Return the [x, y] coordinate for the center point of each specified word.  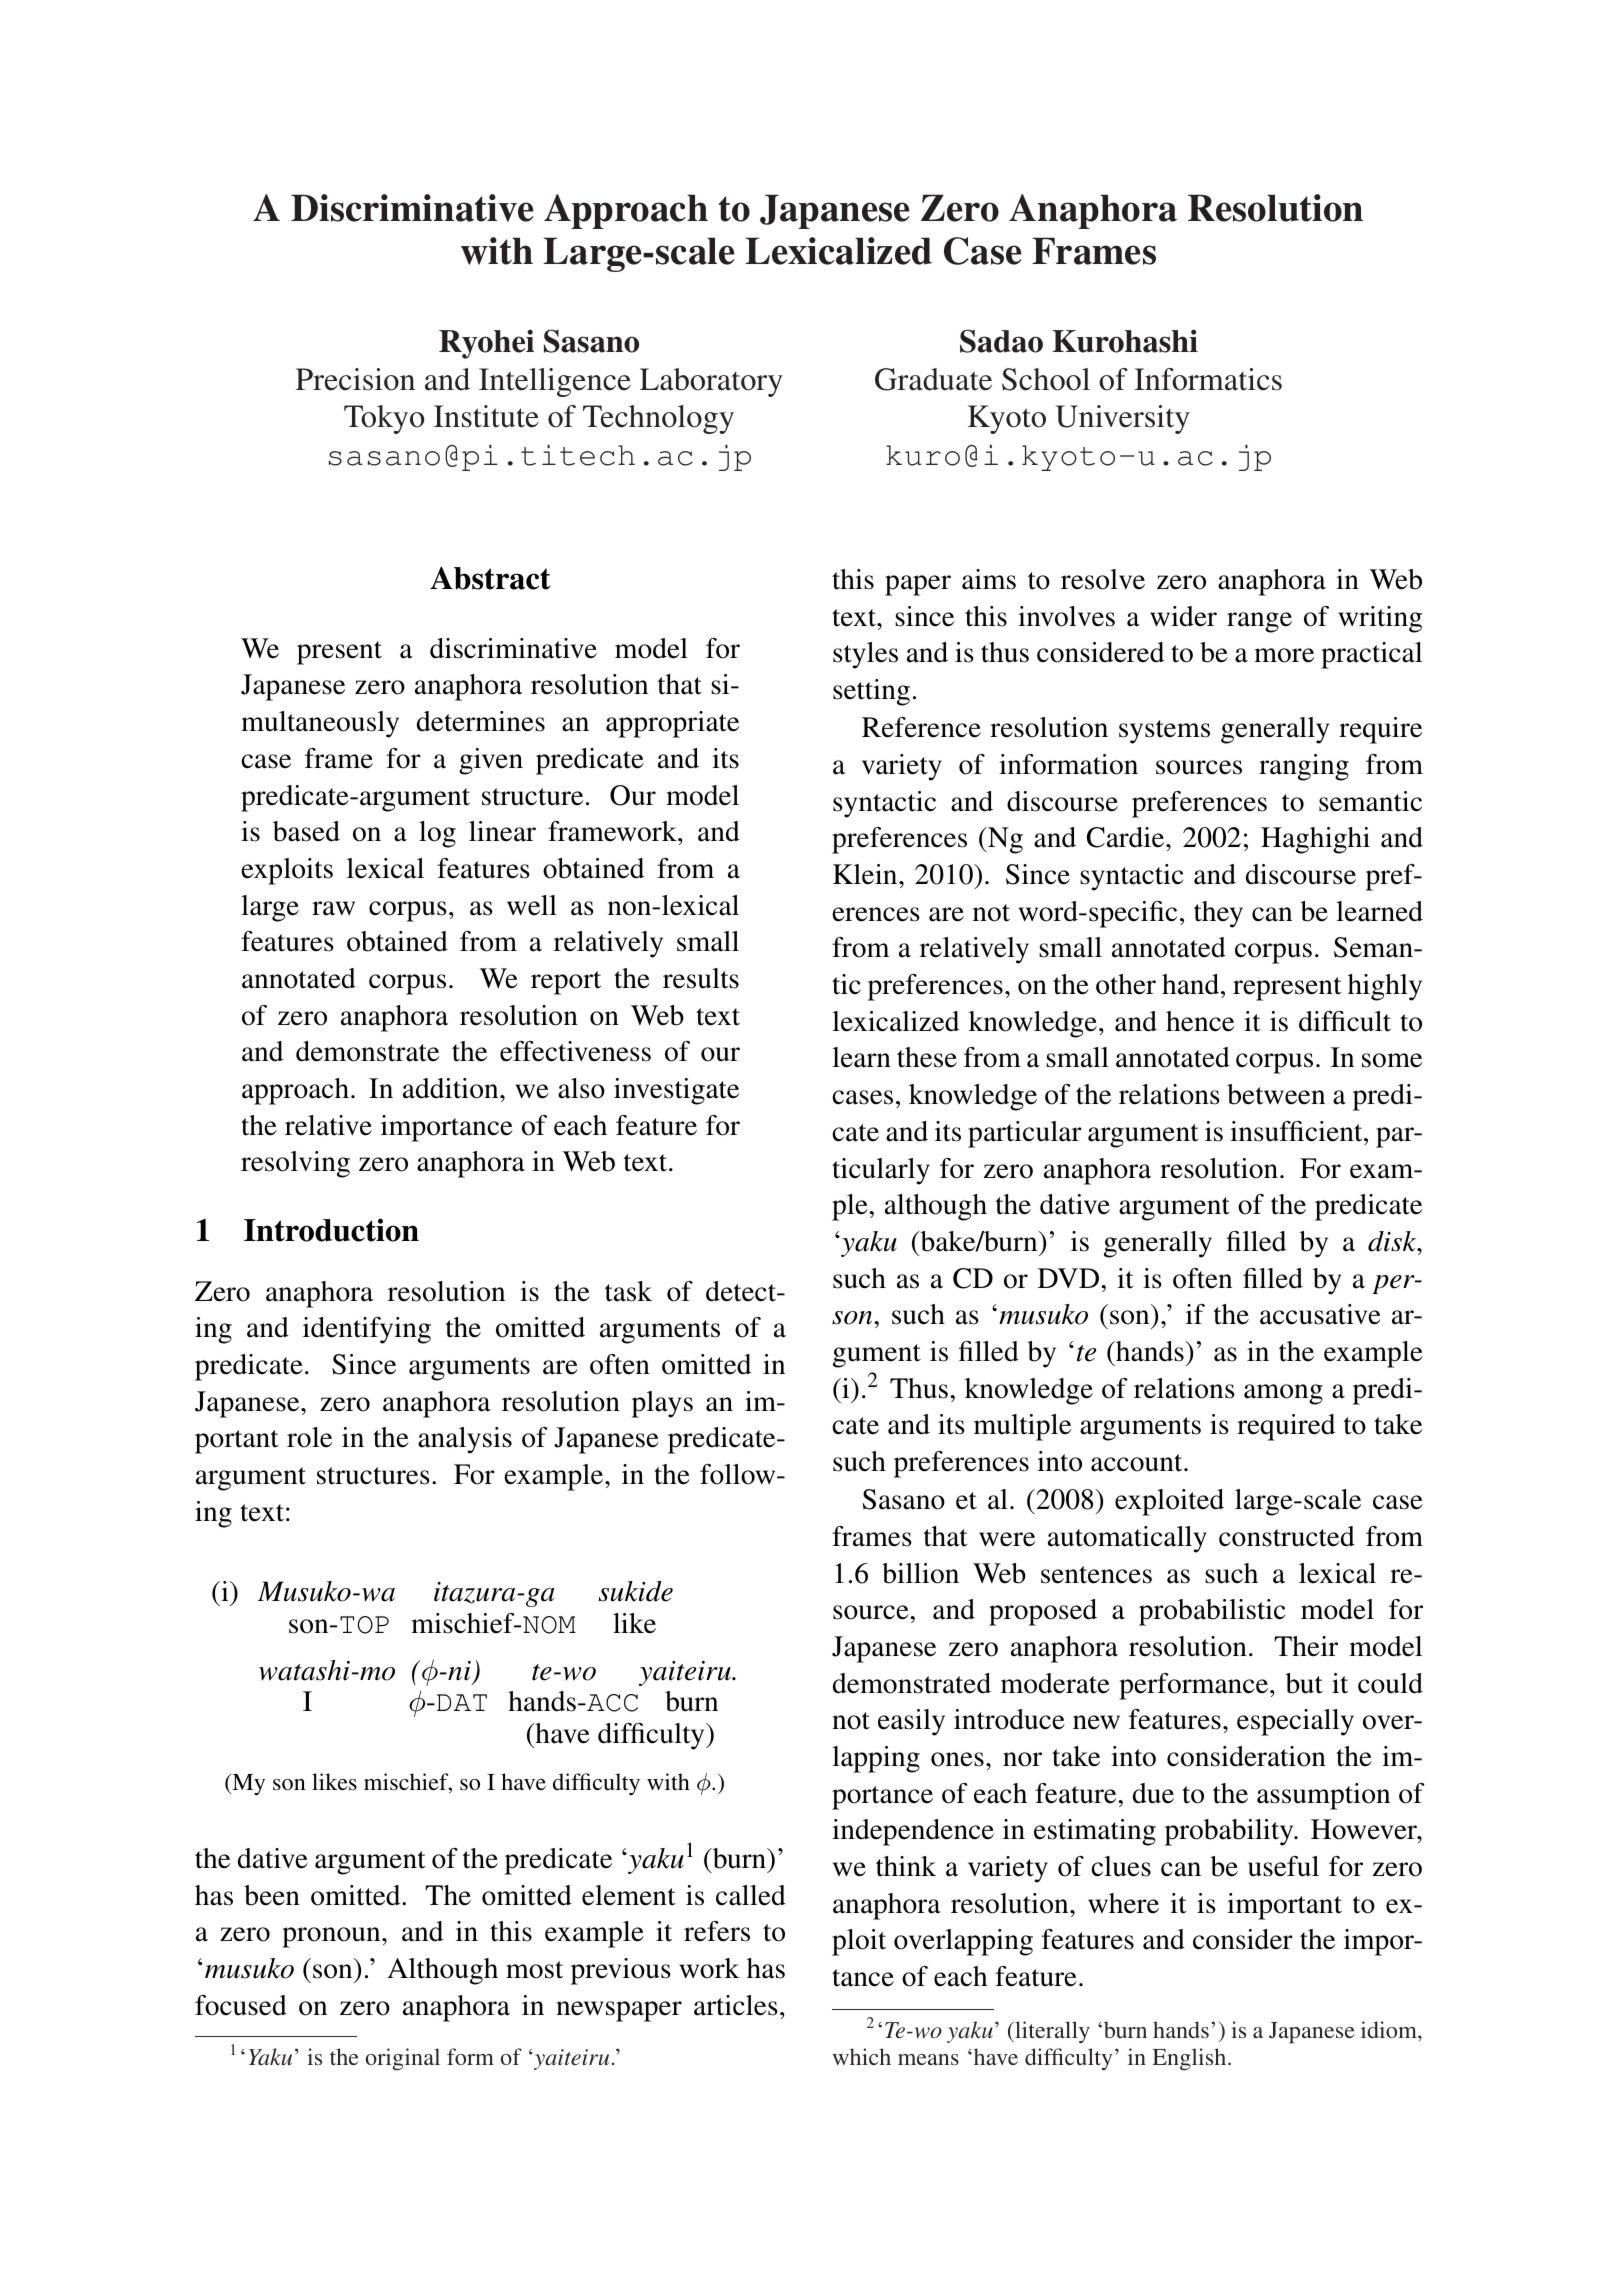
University [1122, 419]
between [1276, 1094]
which [861, 2056]
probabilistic [1212, 1612]
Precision [355, 379]
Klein [866, 874]
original [402, 2059]
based [306, 831]
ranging [1304, 767]
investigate [676, 1091]
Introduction [331, 1230]
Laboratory [711, 382]
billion [920, 1573]
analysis [465, 1440]
